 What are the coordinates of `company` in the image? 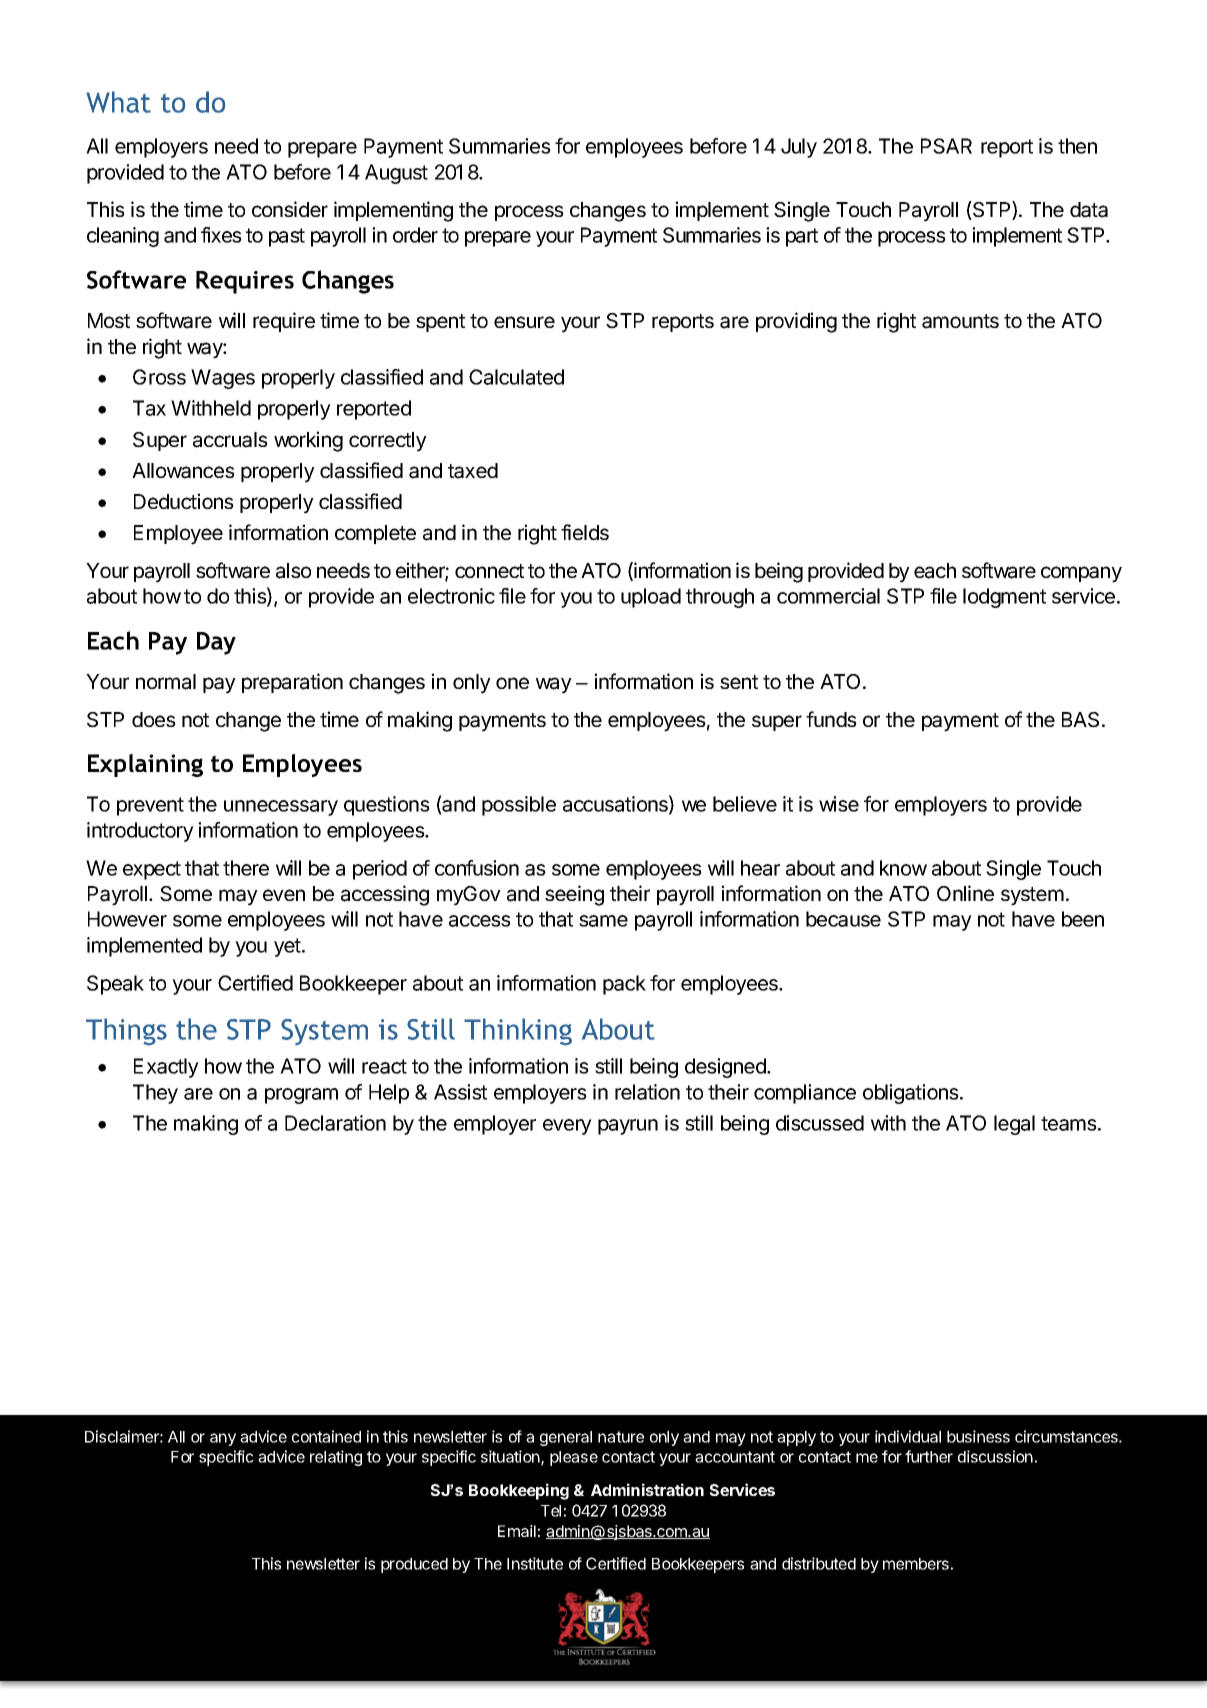 It's located at (1081, 574).
